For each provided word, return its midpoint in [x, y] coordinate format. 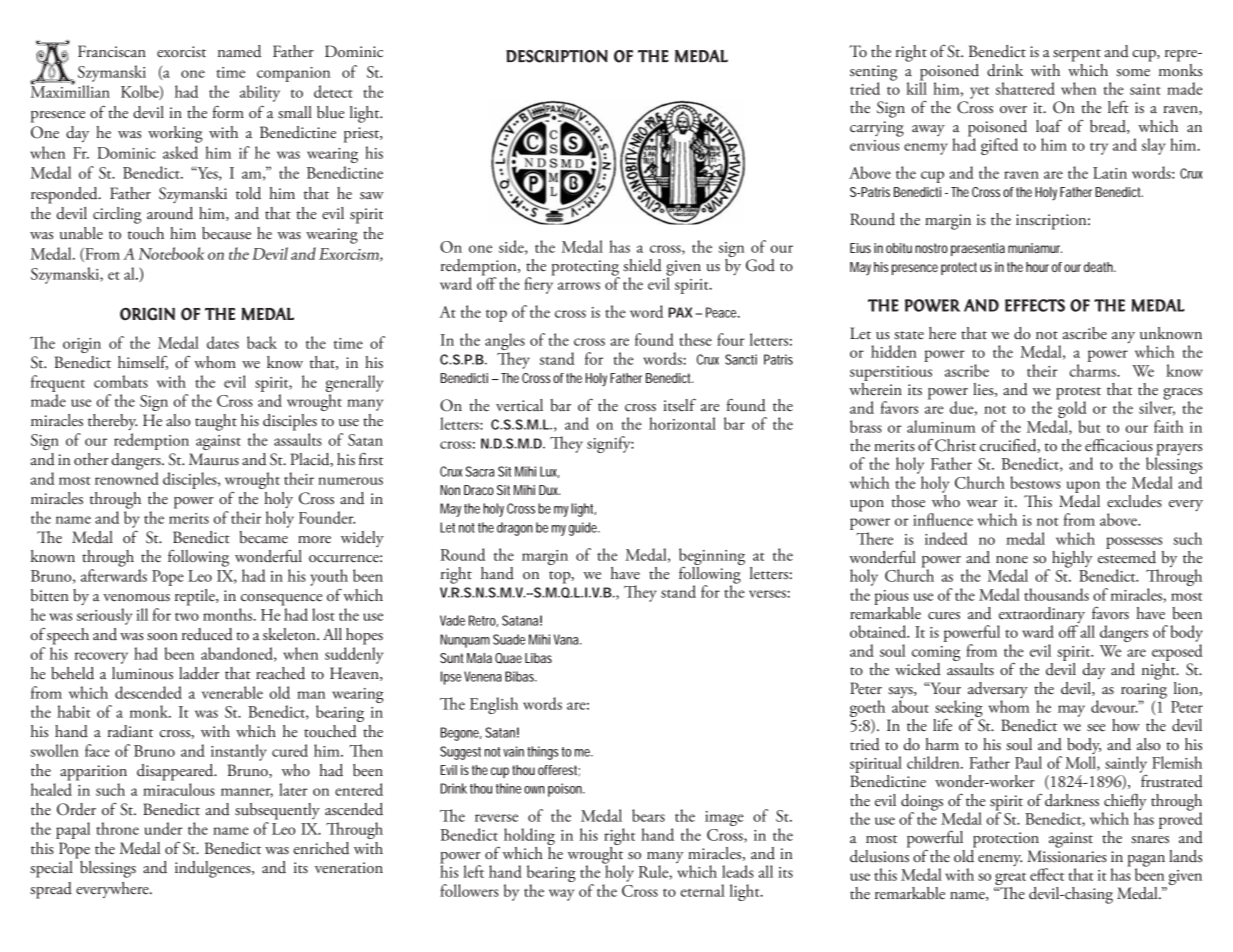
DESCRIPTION [557, 56]
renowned [127, 478]
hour [1037, 267]
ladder [199, 673]
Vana [566, 639]
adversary [998, 690]
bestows [1035, 482]
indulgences [214, 869]
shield [642, 265]
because [226, 233]
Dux [549, 490]
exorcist [181, 52]
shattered [1025, 88]
